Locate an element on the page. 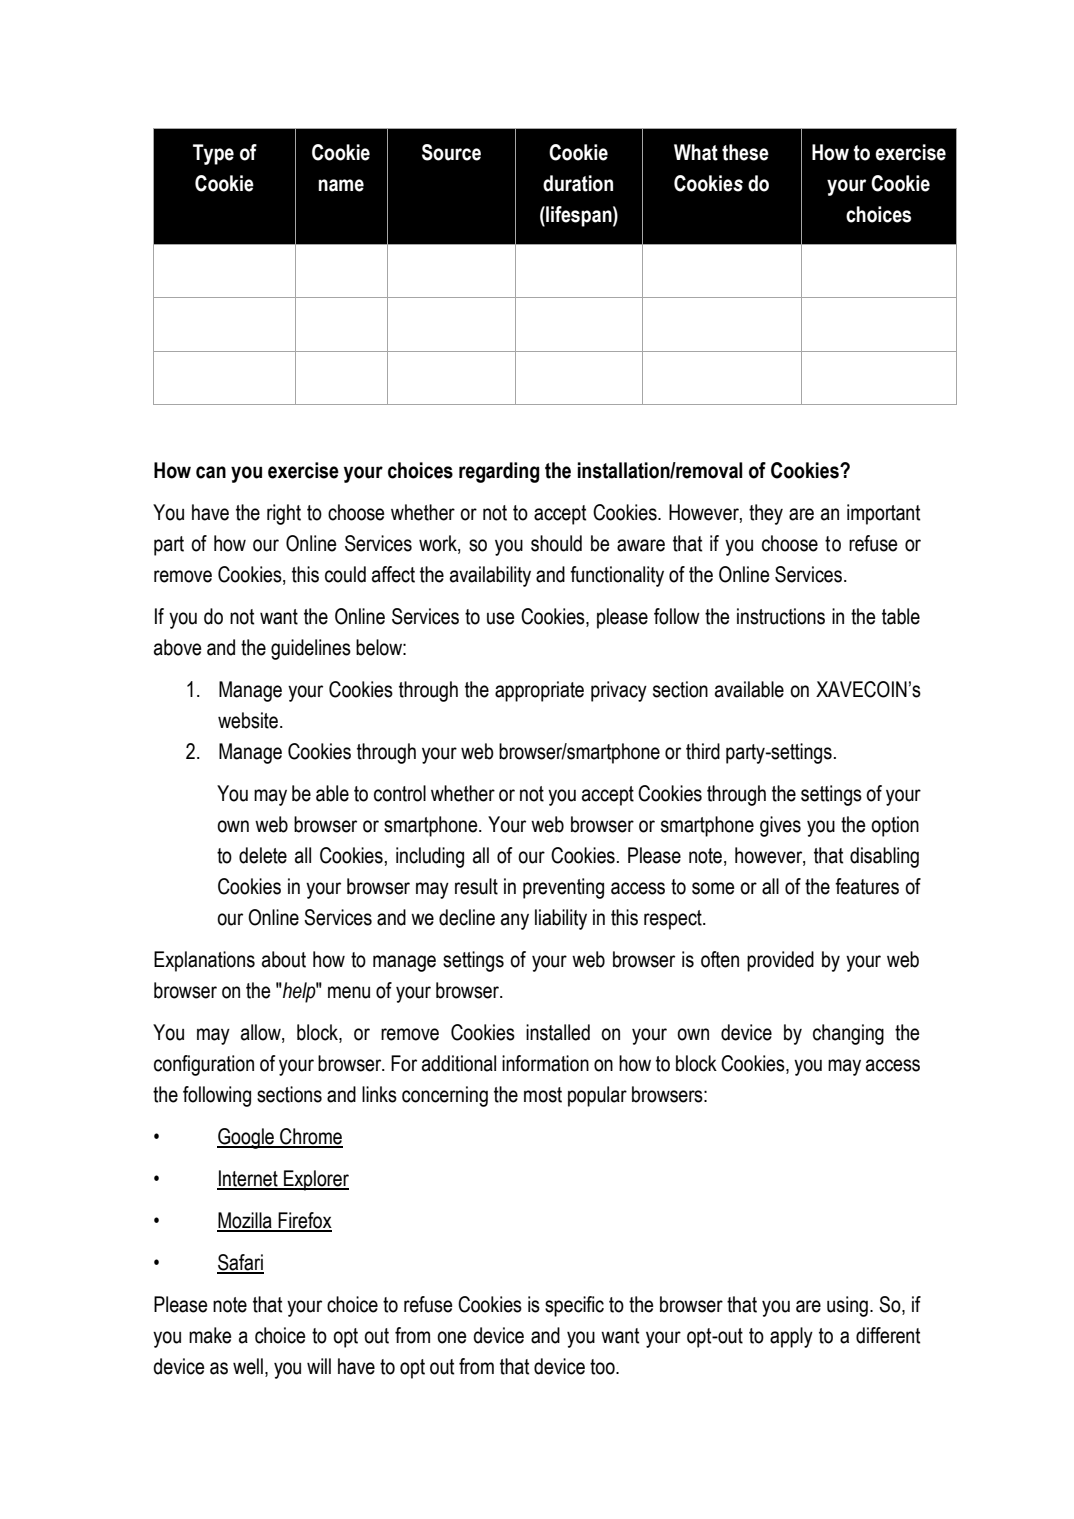 Image resolution: width=1074 pixels, height=1519 pixels. duration is located at coordinates (578, 183).
